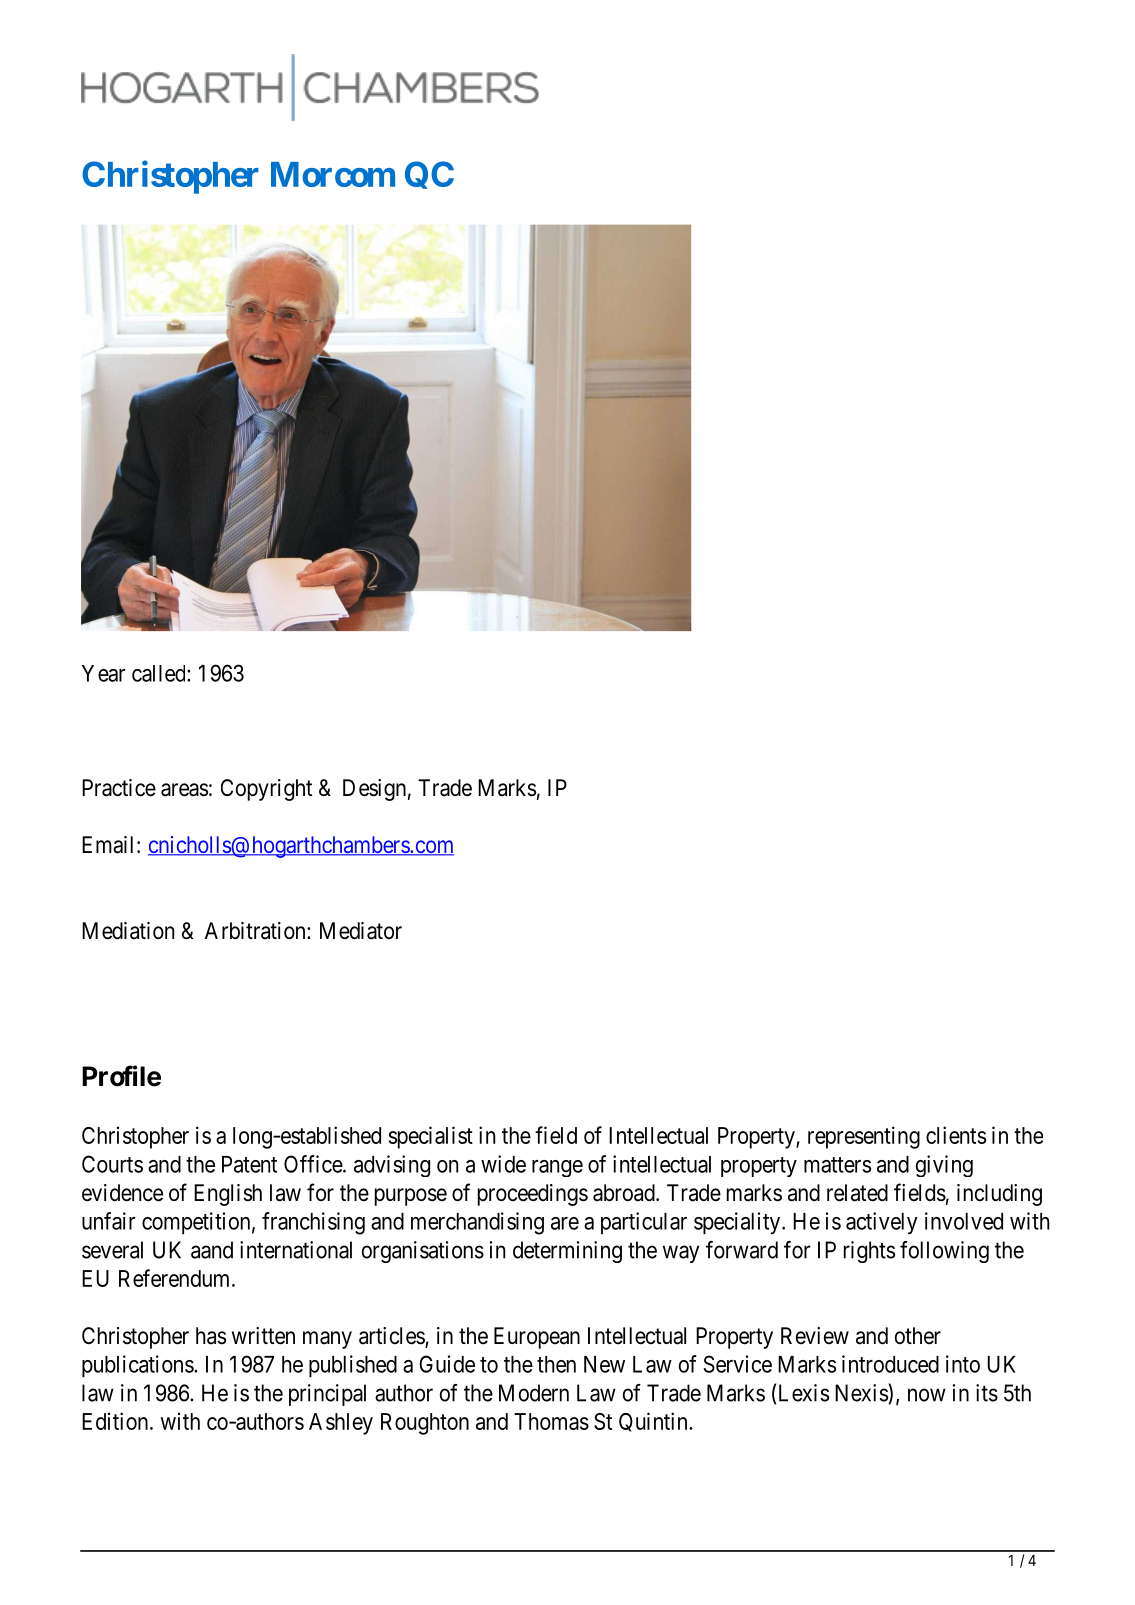  Describe the element at coordinates (119, 788) in the image. I see `Practice` at that location.
